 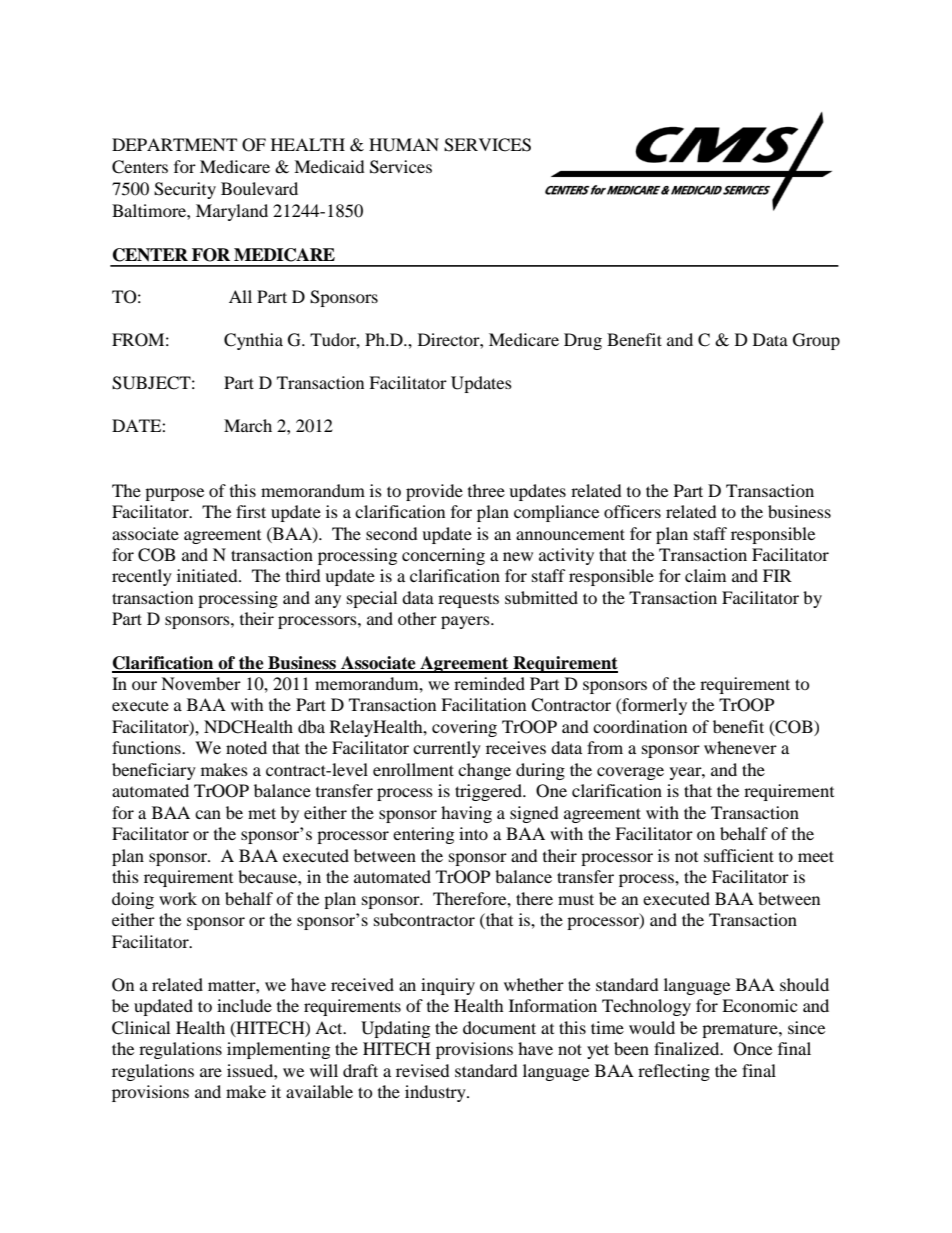 What do you see at coordinates (185, 190) in the page?
I see `Security` at bounding box center [185, 190].
